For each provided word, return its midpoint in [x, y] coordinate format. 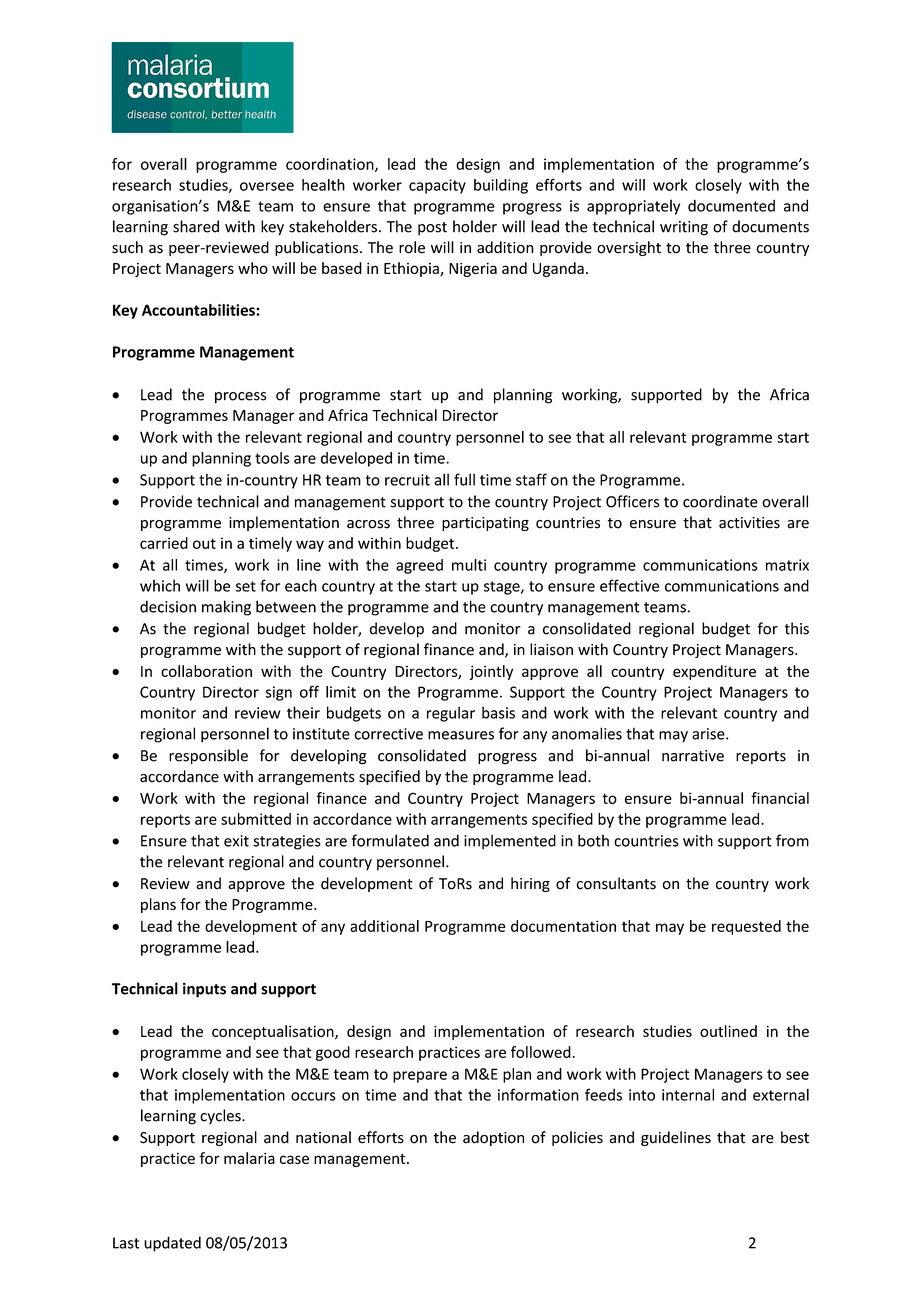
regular [451, 714]
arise [709, 734]
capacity [437, 186]
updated [172, 1244]
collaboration [206, 671]
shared [196, 226]
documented [731, 205]
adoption [493, 1138]
